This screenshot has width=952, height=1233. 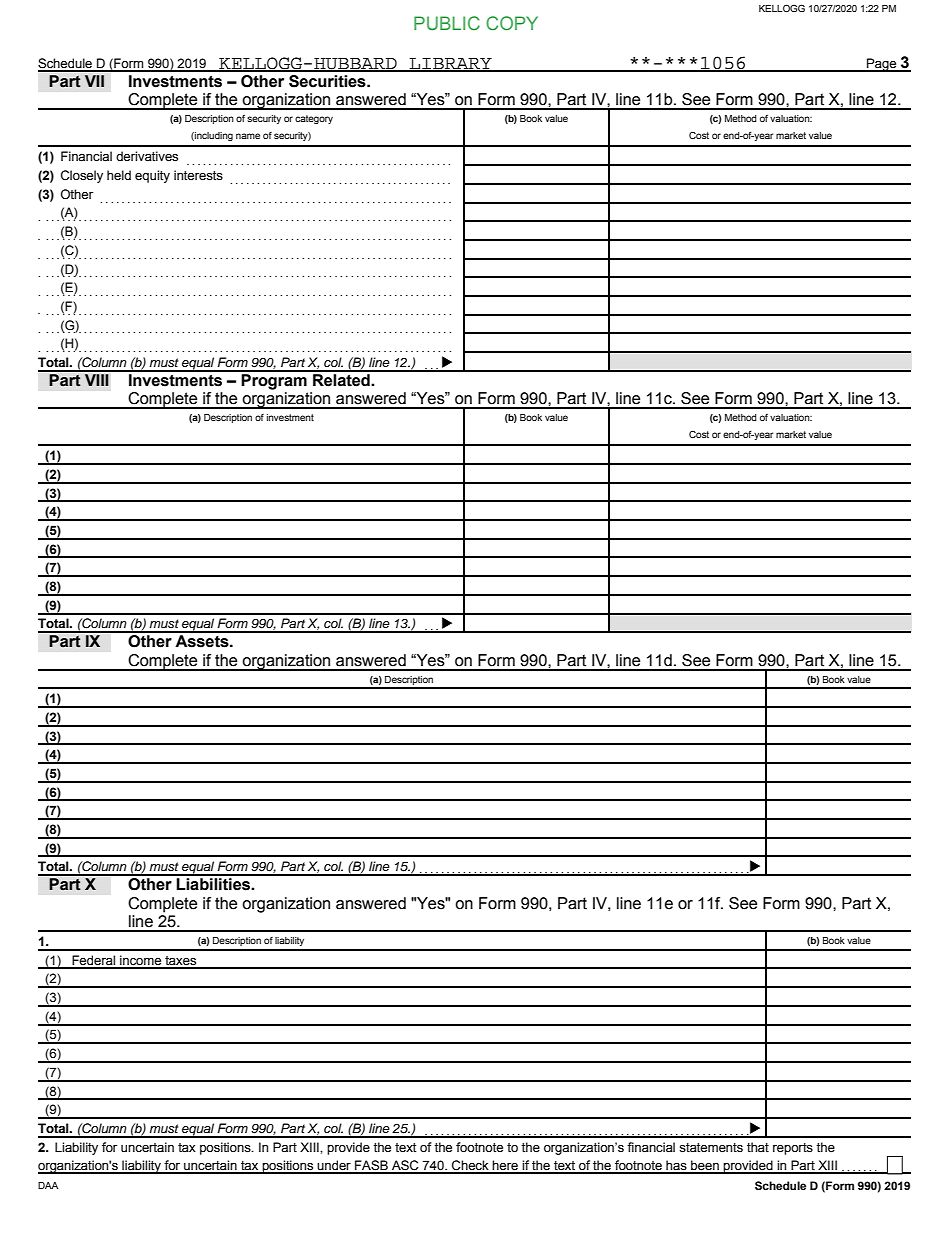 What do you see at coordinates (470, 1166) in the screenshot?
I see `Check` at bounding box center [470, 1166].
